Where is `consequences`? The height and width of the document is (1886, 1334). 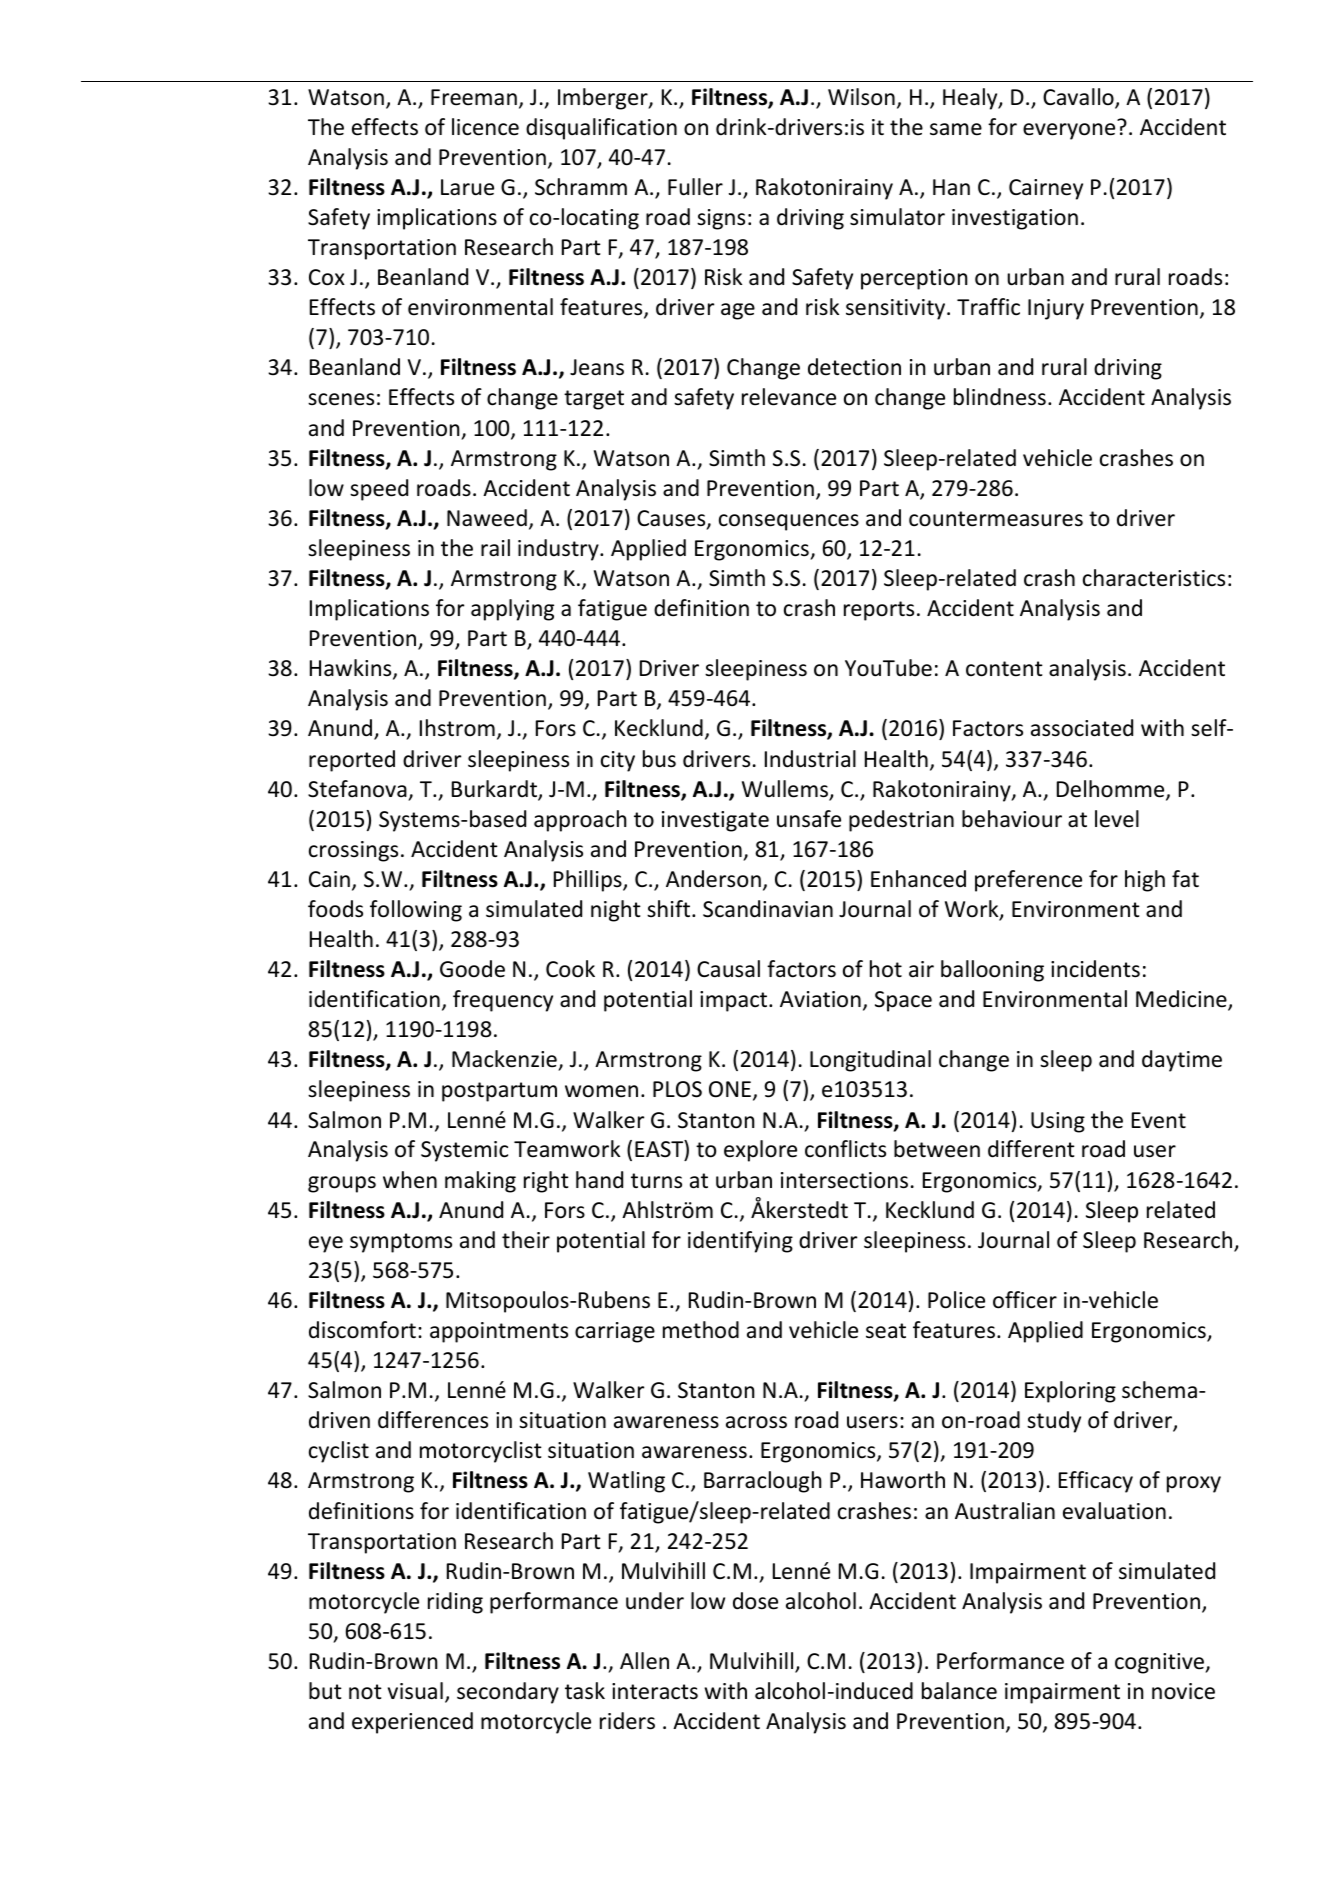 consequences is located at coordinates (789, 522).
